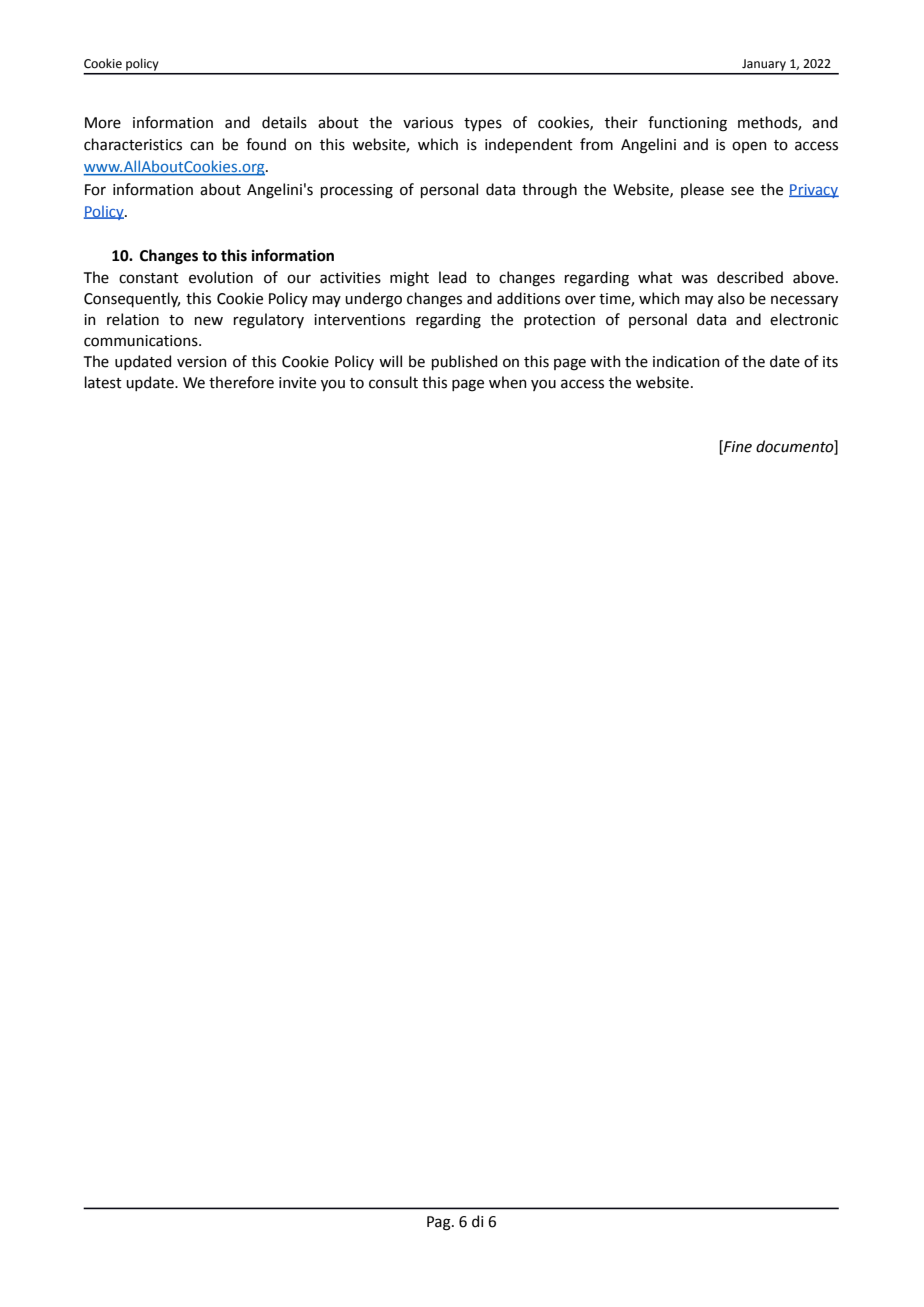 The width and height of the screenshot is (924, 1307). Describe the element at coordinates (483, 124) in the screenshot. I see `types` at that location.
